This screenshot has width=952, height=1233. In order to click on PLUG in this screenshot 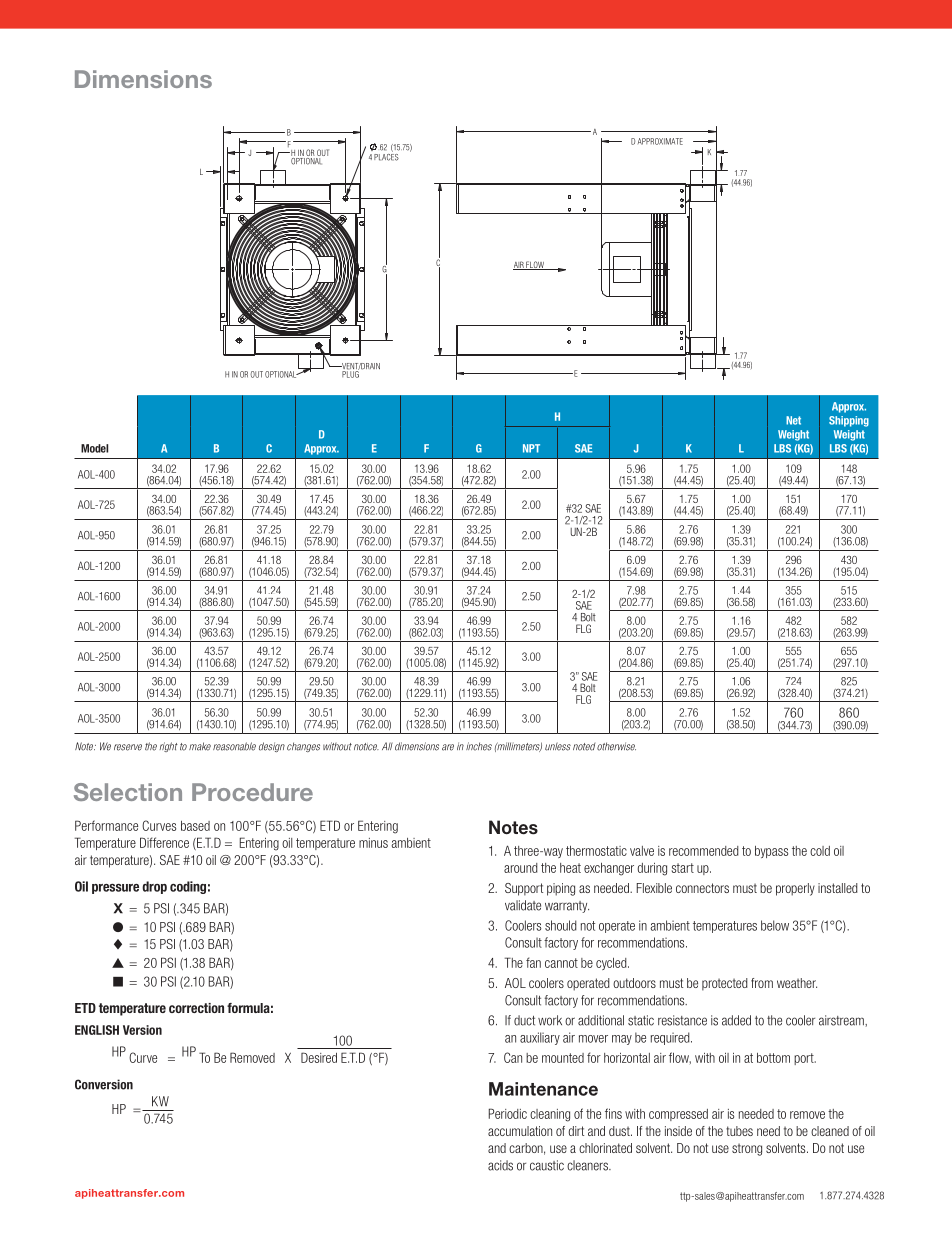, I will do `click(351, 373)`.
